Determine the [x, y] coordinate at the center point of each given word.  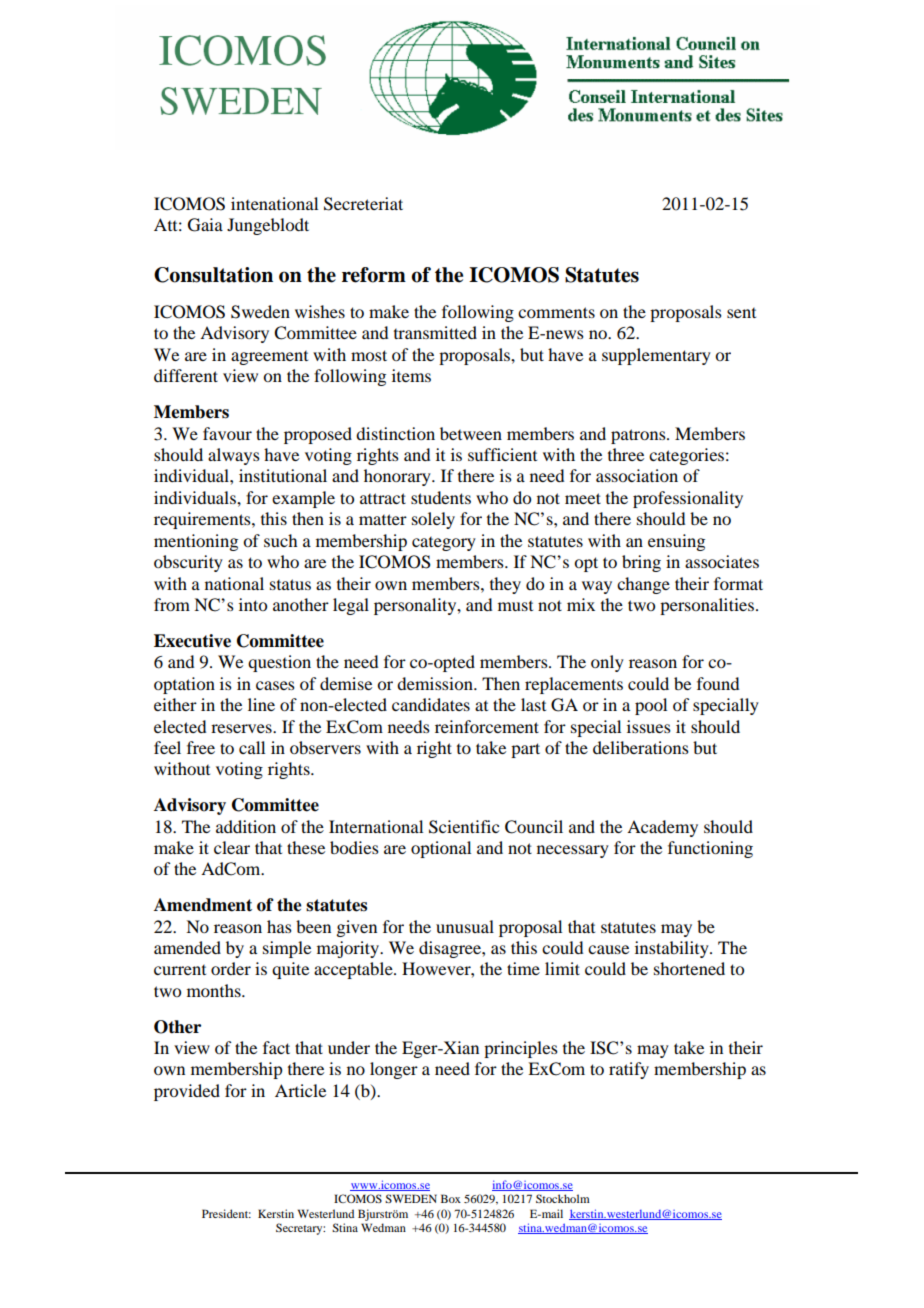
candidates [431, 704]
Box [451, 1198]
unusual [465, 926]
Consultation [213, 275]
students [441, 497]
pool [651, 706]
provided [187, 1092]
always [234, 456]
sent [741, 313]
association [637, 475]
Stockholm [563, 1198]
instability [673, 949]
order [231, 968]
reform [374, 275]
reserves [242, 728]
